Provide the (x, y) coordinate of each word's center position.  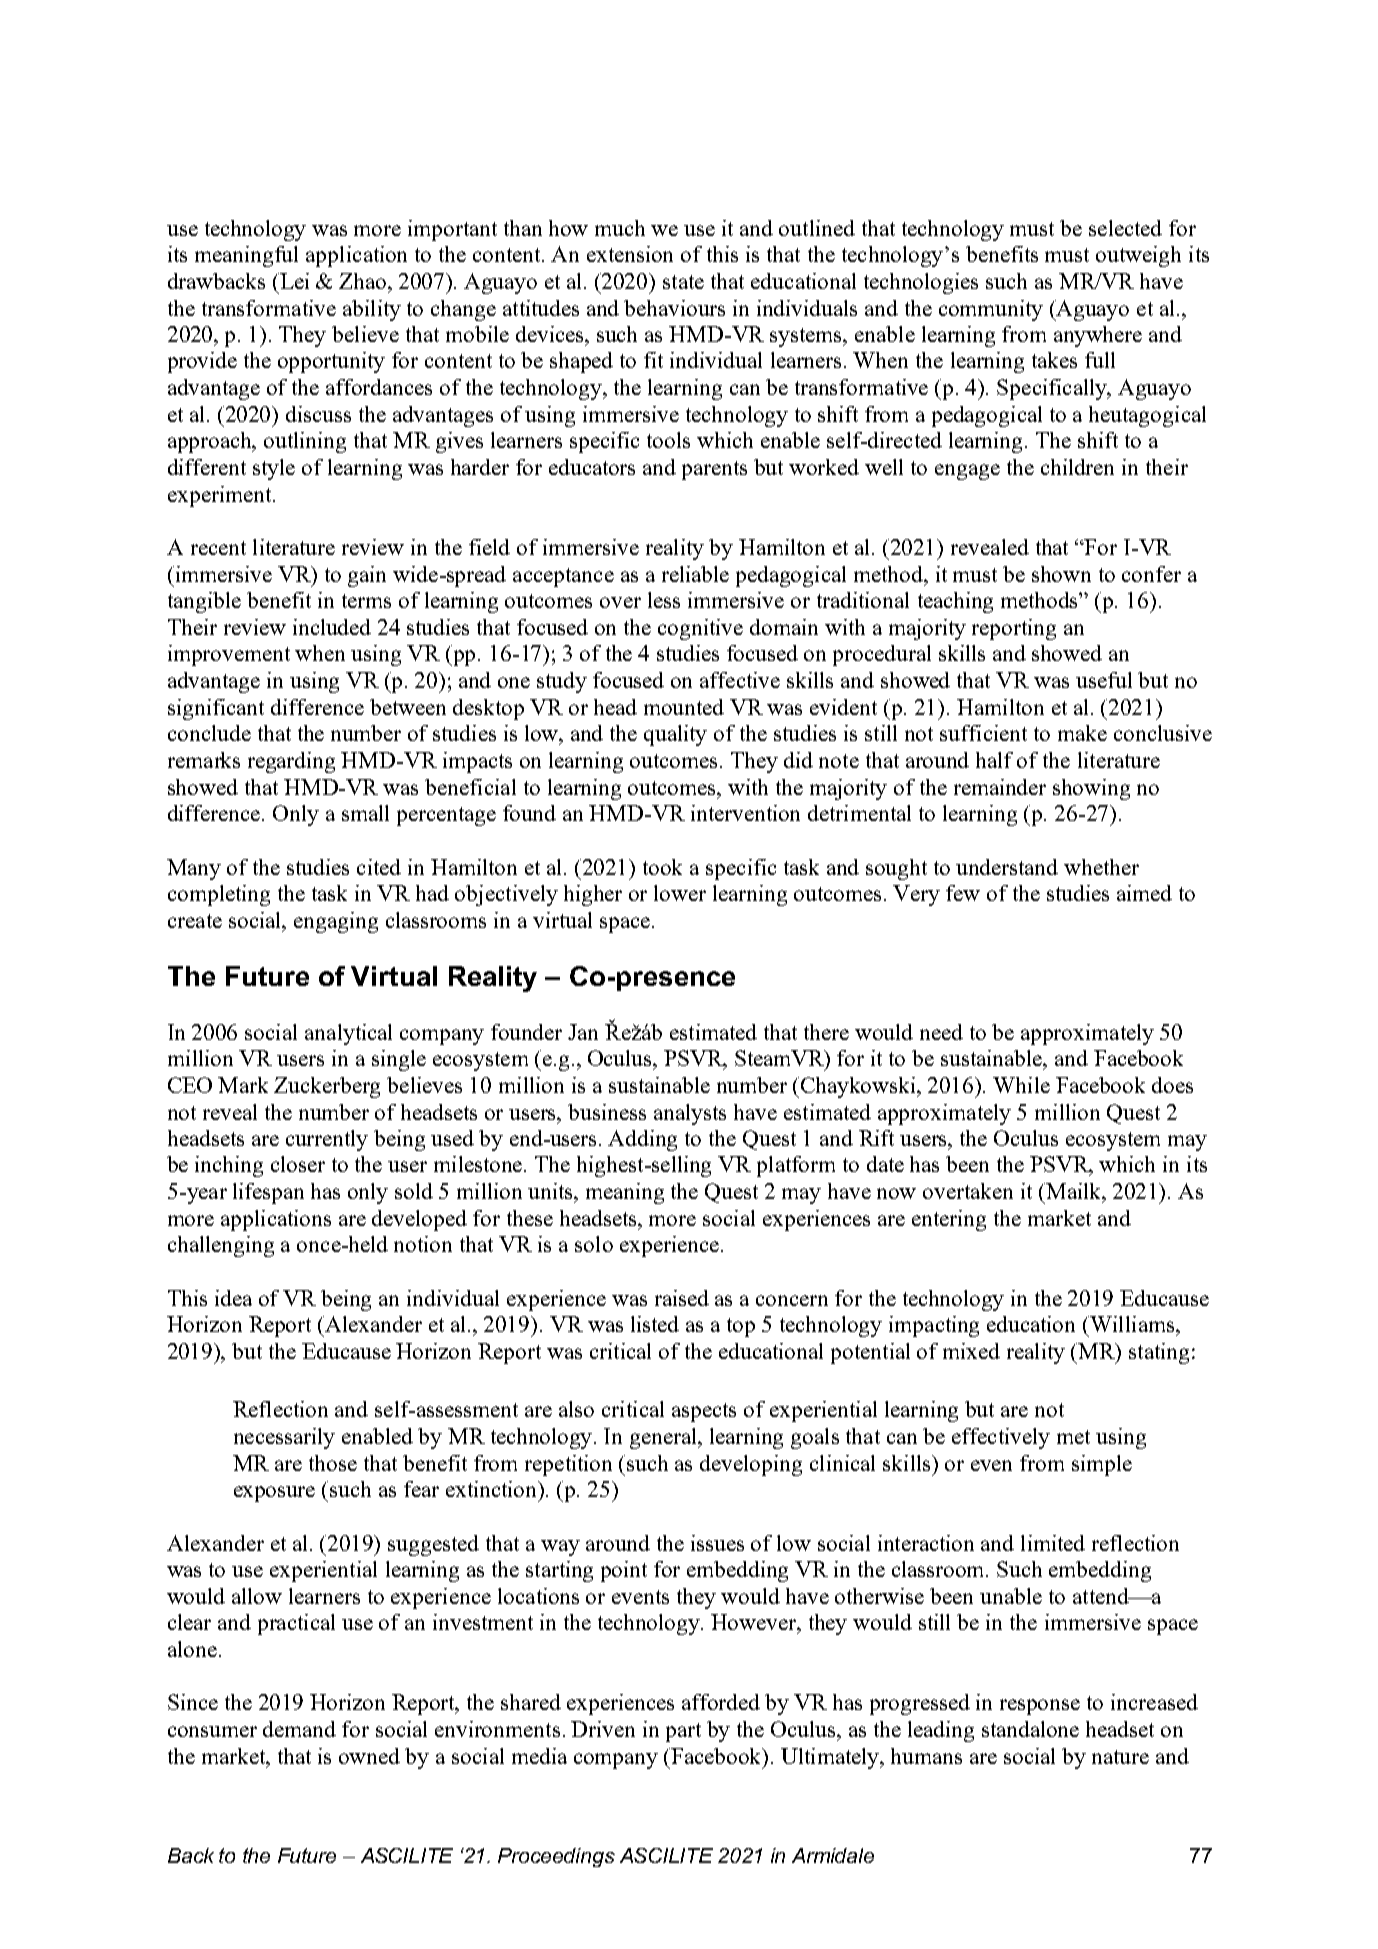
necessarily (284, 1438)
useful (1104, 680)
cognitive (700, 629)
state (683, 282)
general (665, 1438)
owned (369, 1756)
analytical (348, 1034)
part (683, 1732)
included (332, 627)
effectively (1001, 1438)
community (991, 310)
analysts (690, 1114)
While (1021, 1085)
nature (1120, 1757)
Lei (293, 281)
